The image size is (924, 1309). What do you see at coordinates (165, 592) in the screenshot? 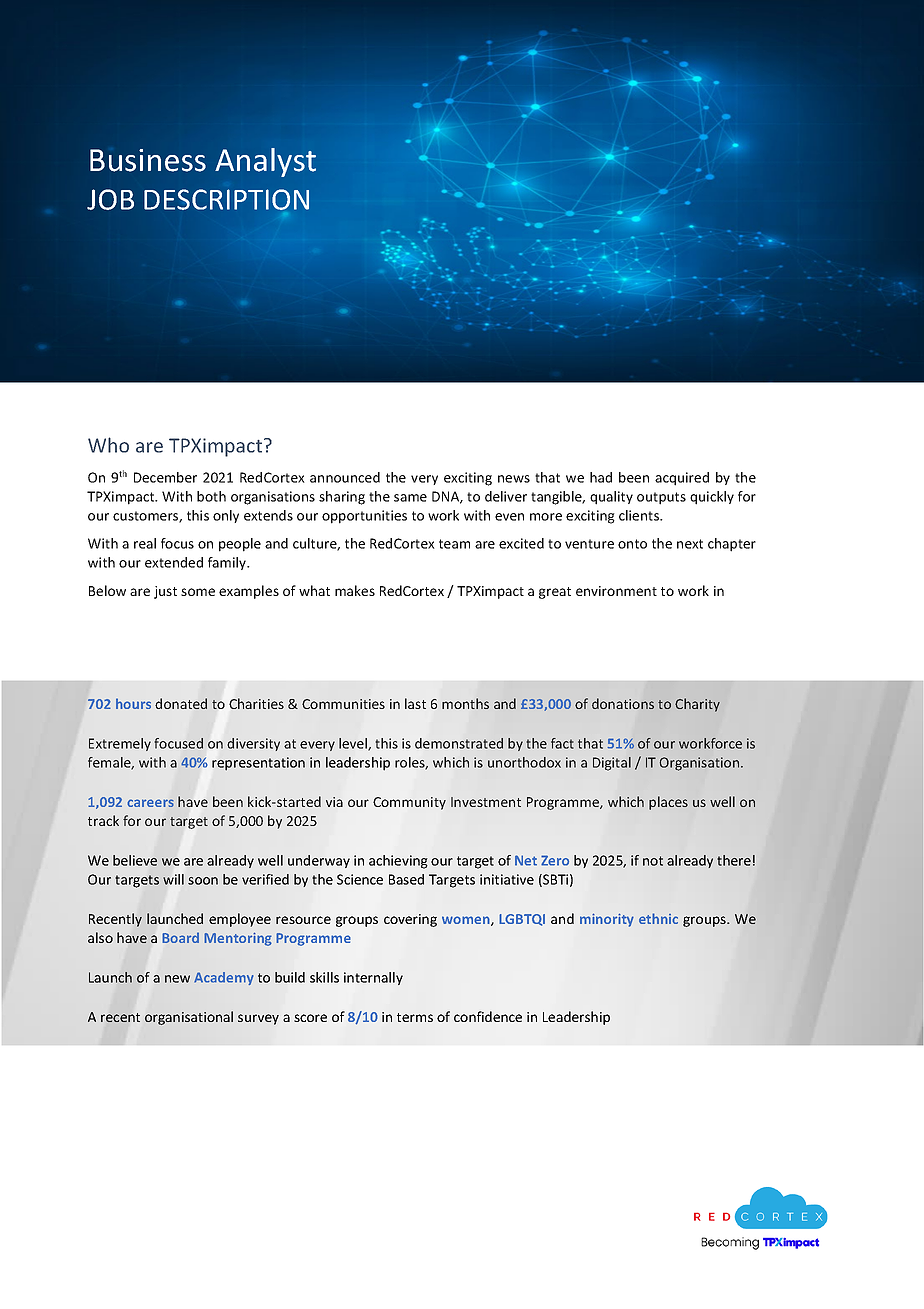
I see `just` at bounding box center [165, 592].
